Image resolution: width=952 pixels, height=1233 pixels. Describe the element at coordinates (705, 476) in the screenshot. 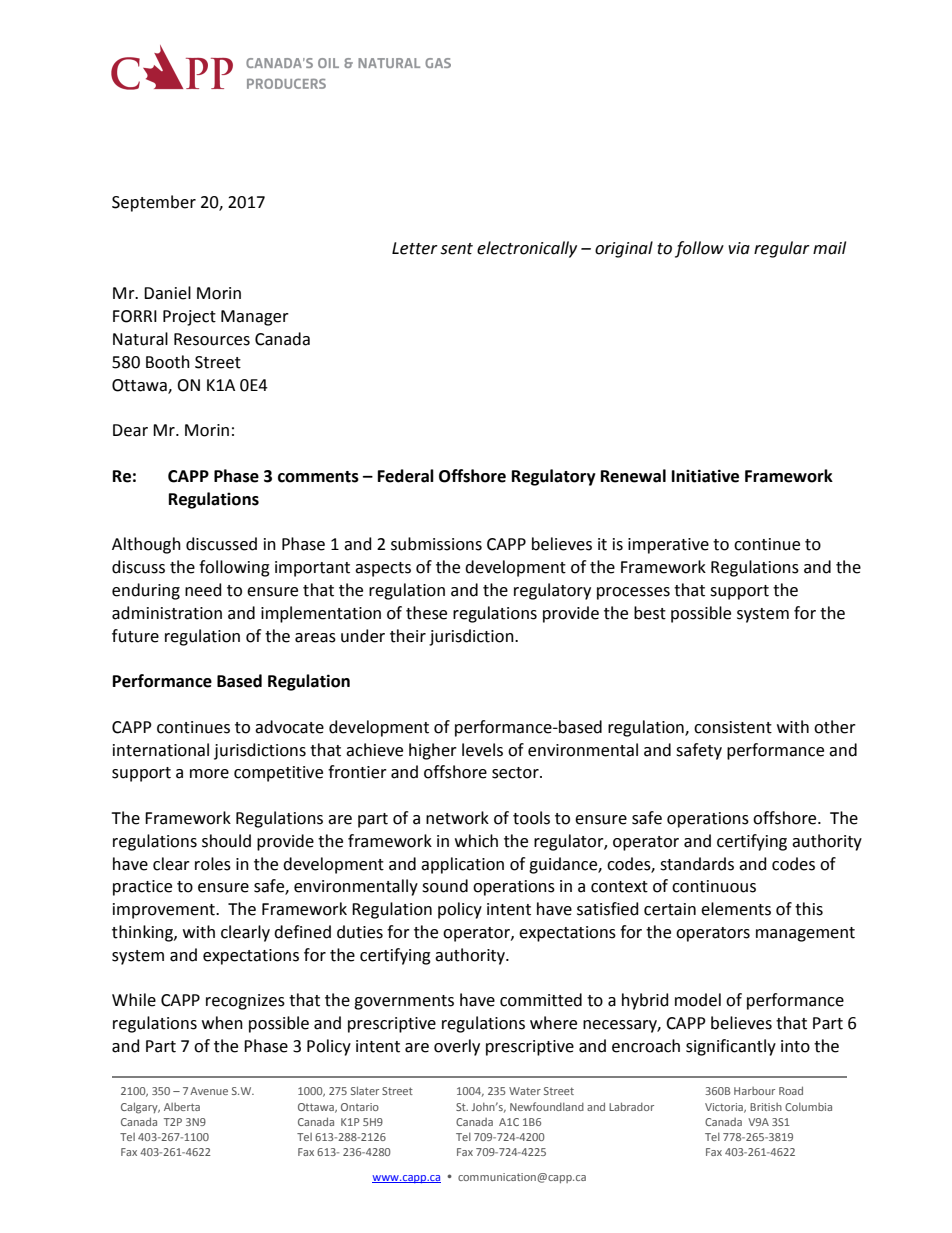

I see `Initiative` at that location.
